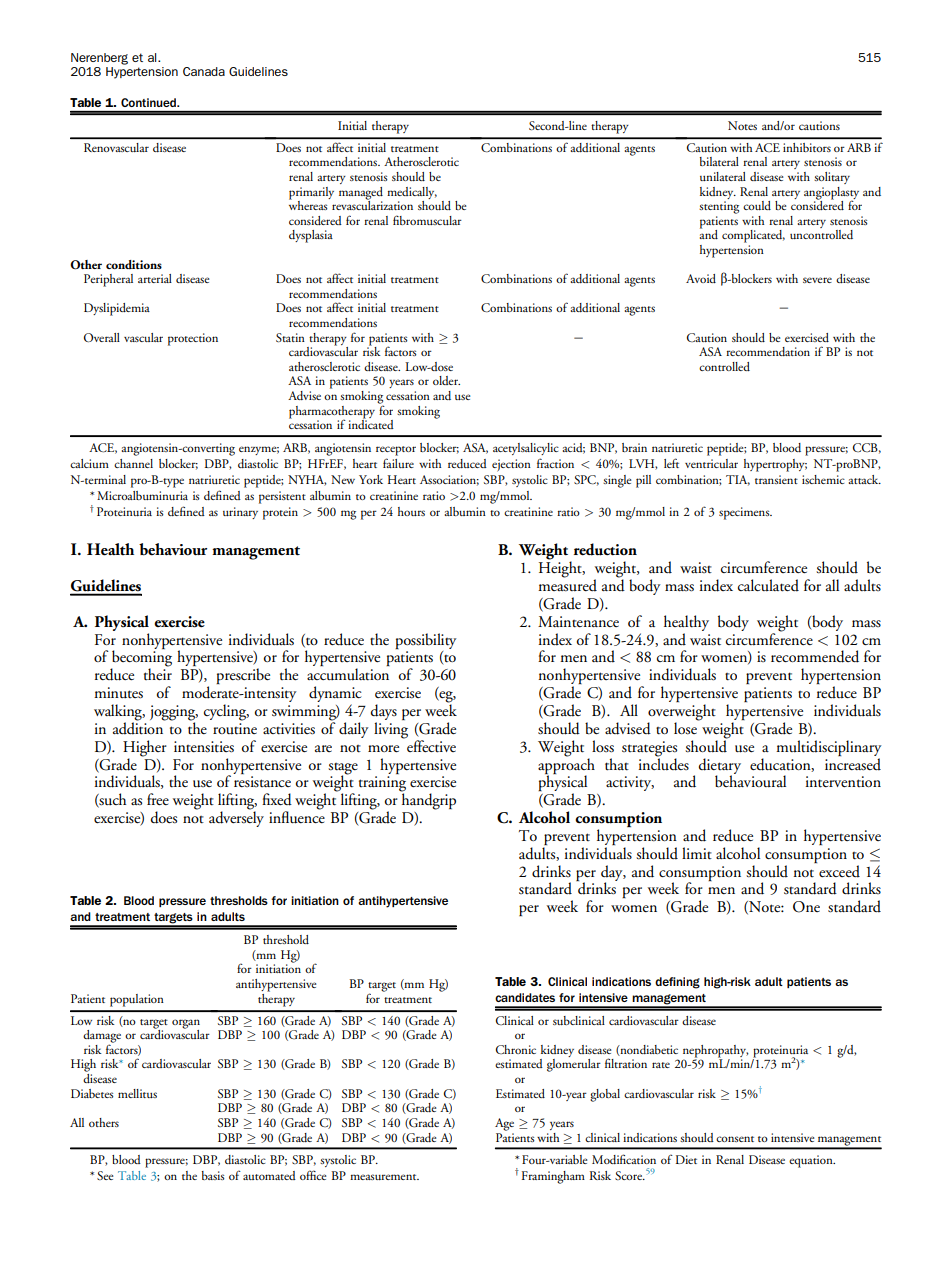 The image size is (952, 1275). Describe the element at coordinates (150, 102) in the document. I see `Continued` at that location.
